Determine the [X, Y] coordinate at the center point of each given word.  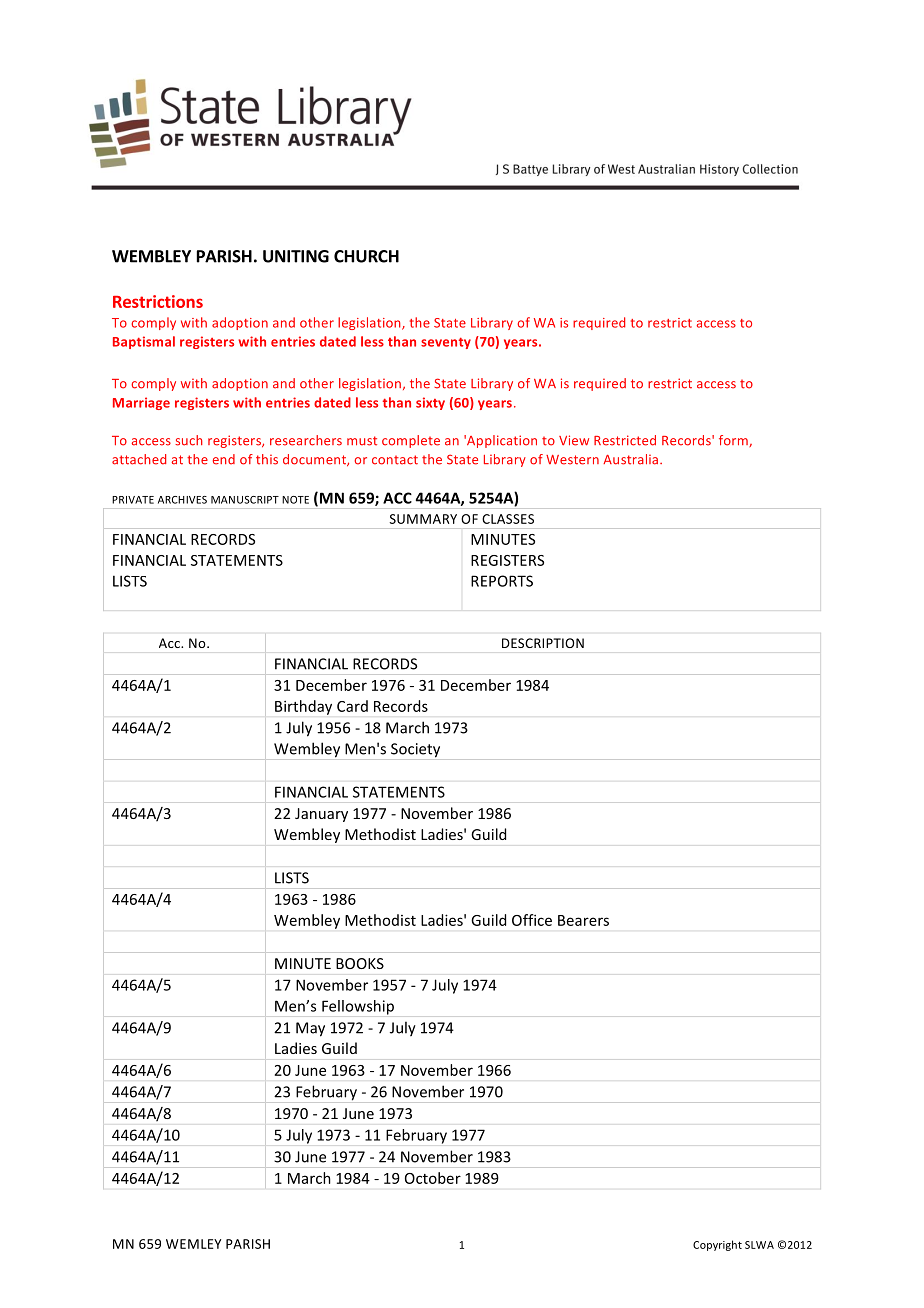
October [433, 1178]
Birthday [303, 707]
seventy [446, 343]
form [734, 441]
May [310, 1029]
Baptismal [144, 342]
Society [415, 750]
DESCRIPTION [543, 643]
